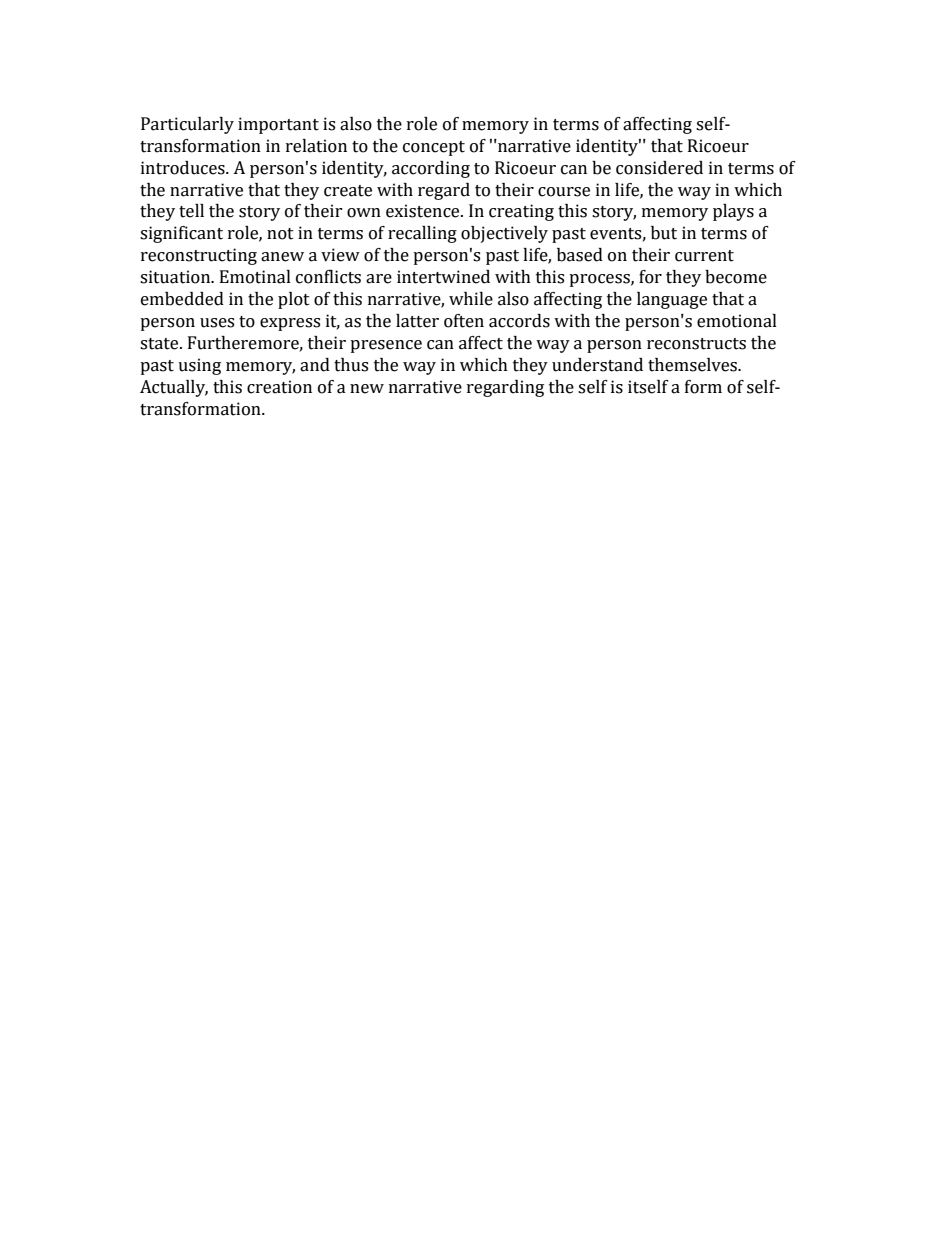 The width and height of the page is (952, 1233). What do you see at coordinates (187, 125) in the page?
I see `Particularly` at bounding box center [187, 125].
